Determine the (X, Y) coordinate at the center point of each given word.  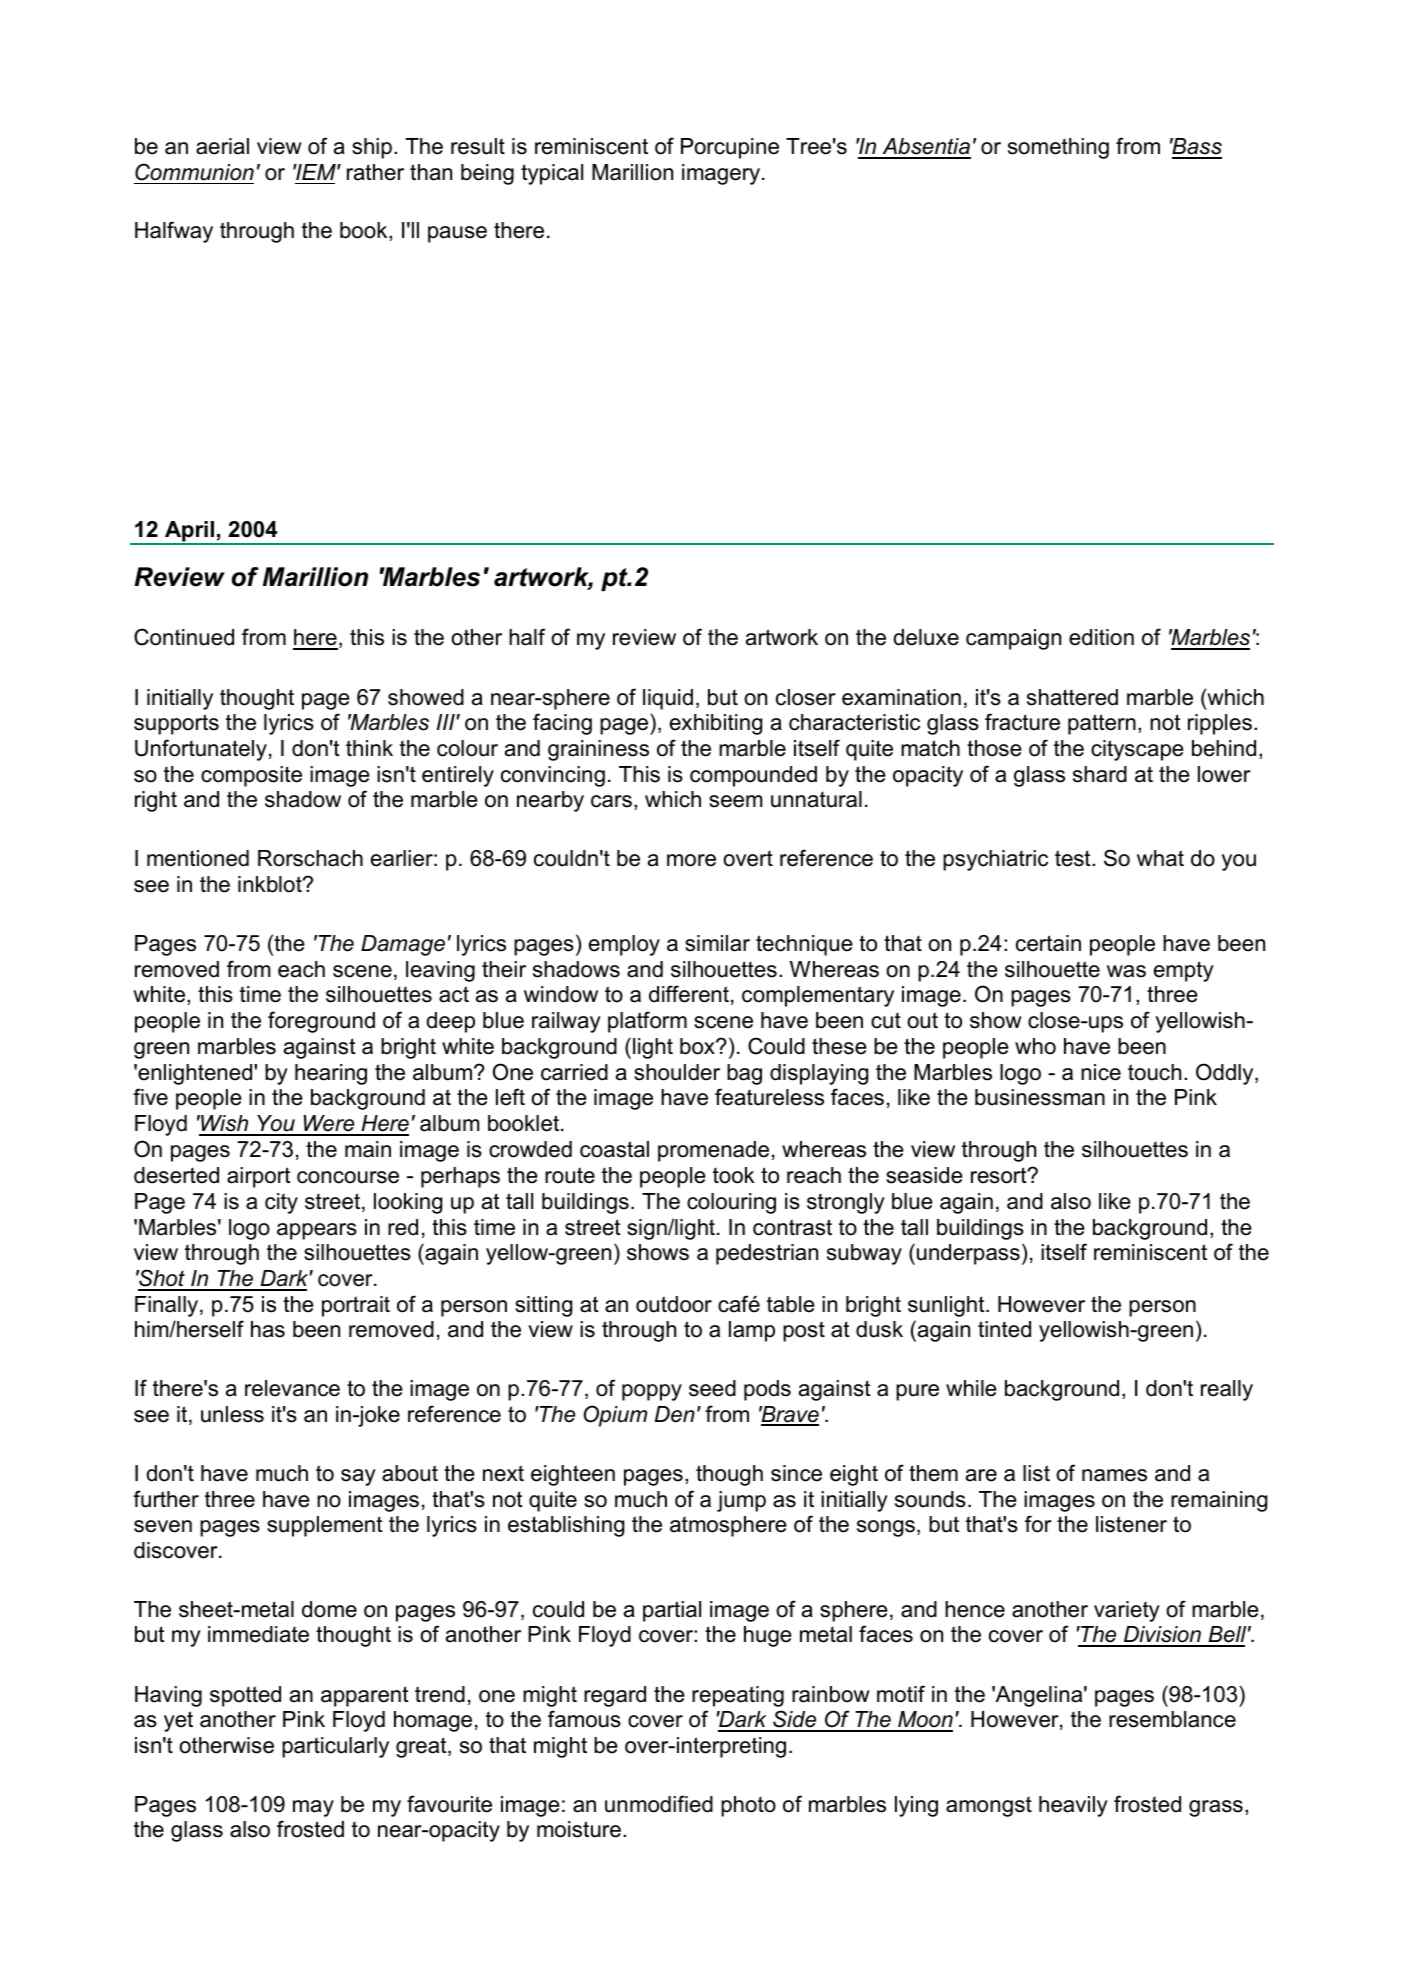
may (313, 1808)
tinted (1004, 1329)
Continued (184, 637)
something (1058, 148)
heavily (1073, 1806)
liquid (668, 699)
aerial (222, 146)
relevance (292, 1388)
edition (1101, 637)
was (1126, 971)
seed (712, 1388)
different (689, 994)
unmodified (659, 1804)
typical (552, 174)
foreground (321, 1022)
